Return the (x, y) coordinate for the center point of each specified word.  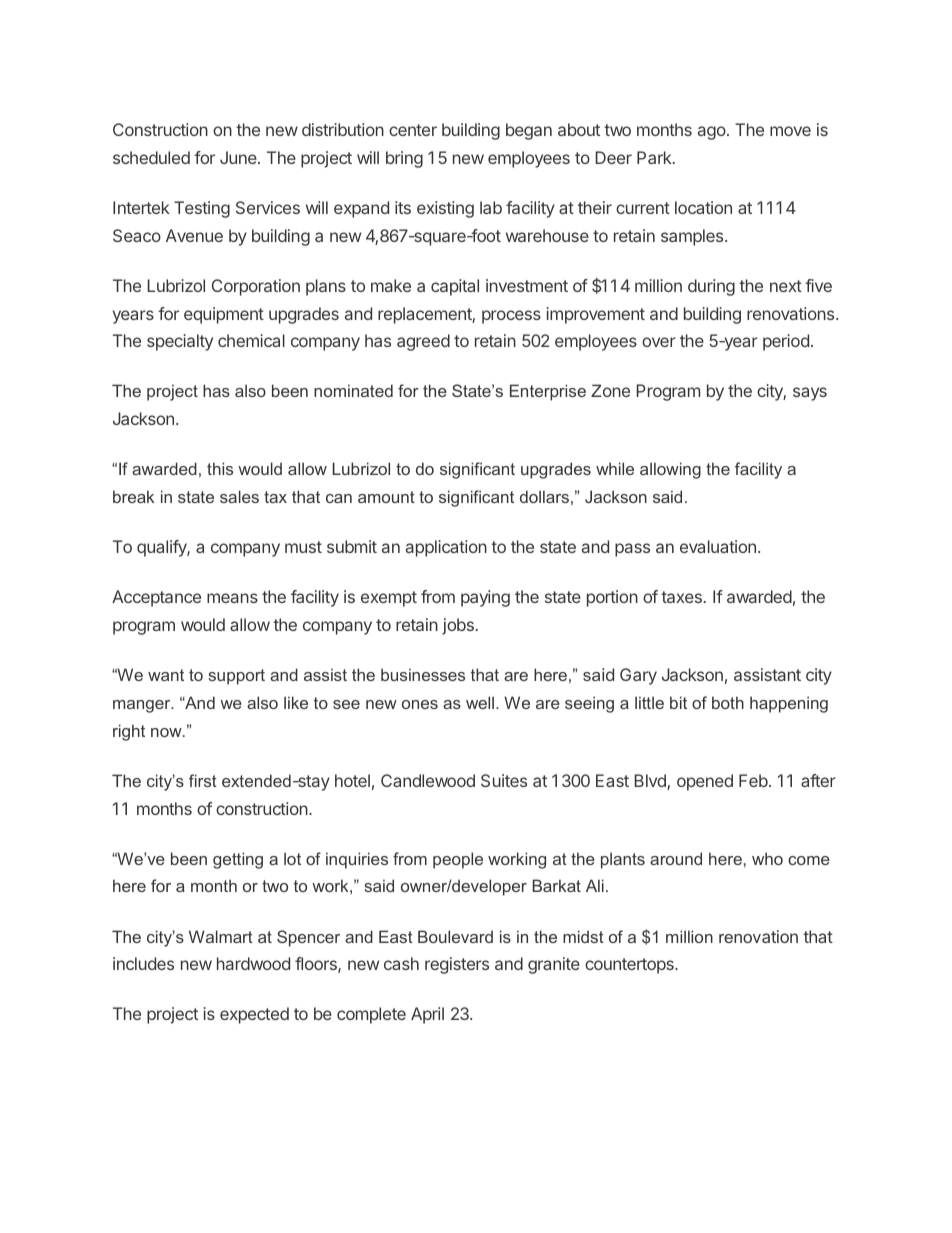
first (203, 780)
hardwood (253, 963)
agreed (423, 342)
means (232, 598)
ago (712, 133)
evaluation (718, 546)
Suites (504, 780)
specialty (180, 342)
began (529, 131)
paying (485, 598)
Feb (753, 780)
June (239, 157)
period (786, 342)
